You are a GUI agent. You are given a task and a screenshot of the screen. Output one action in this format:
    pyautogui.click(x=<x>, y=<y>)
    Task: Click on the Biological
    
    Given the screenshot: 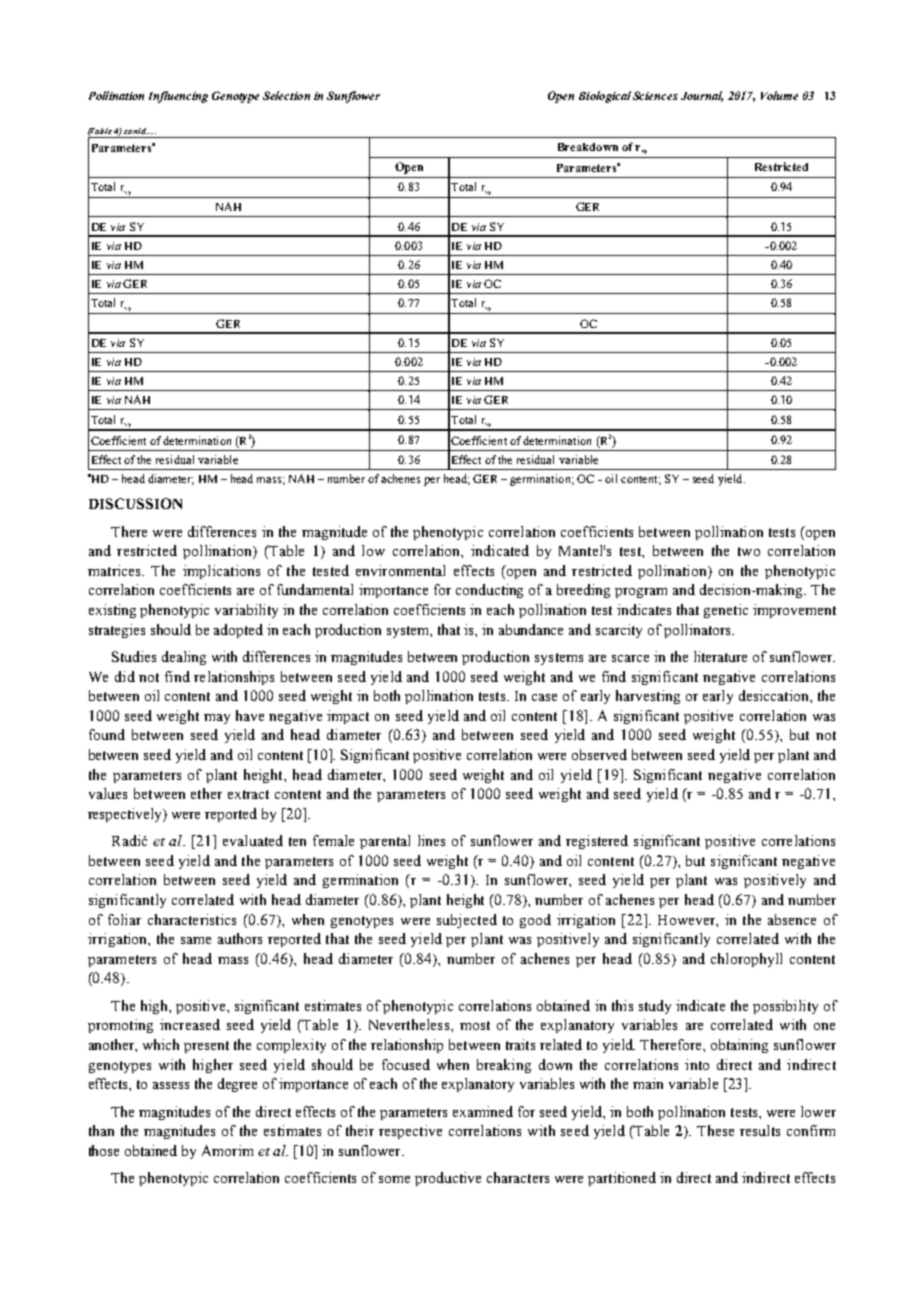 What is the action you would take?
    pyautogui.click(x=605, y=97)
